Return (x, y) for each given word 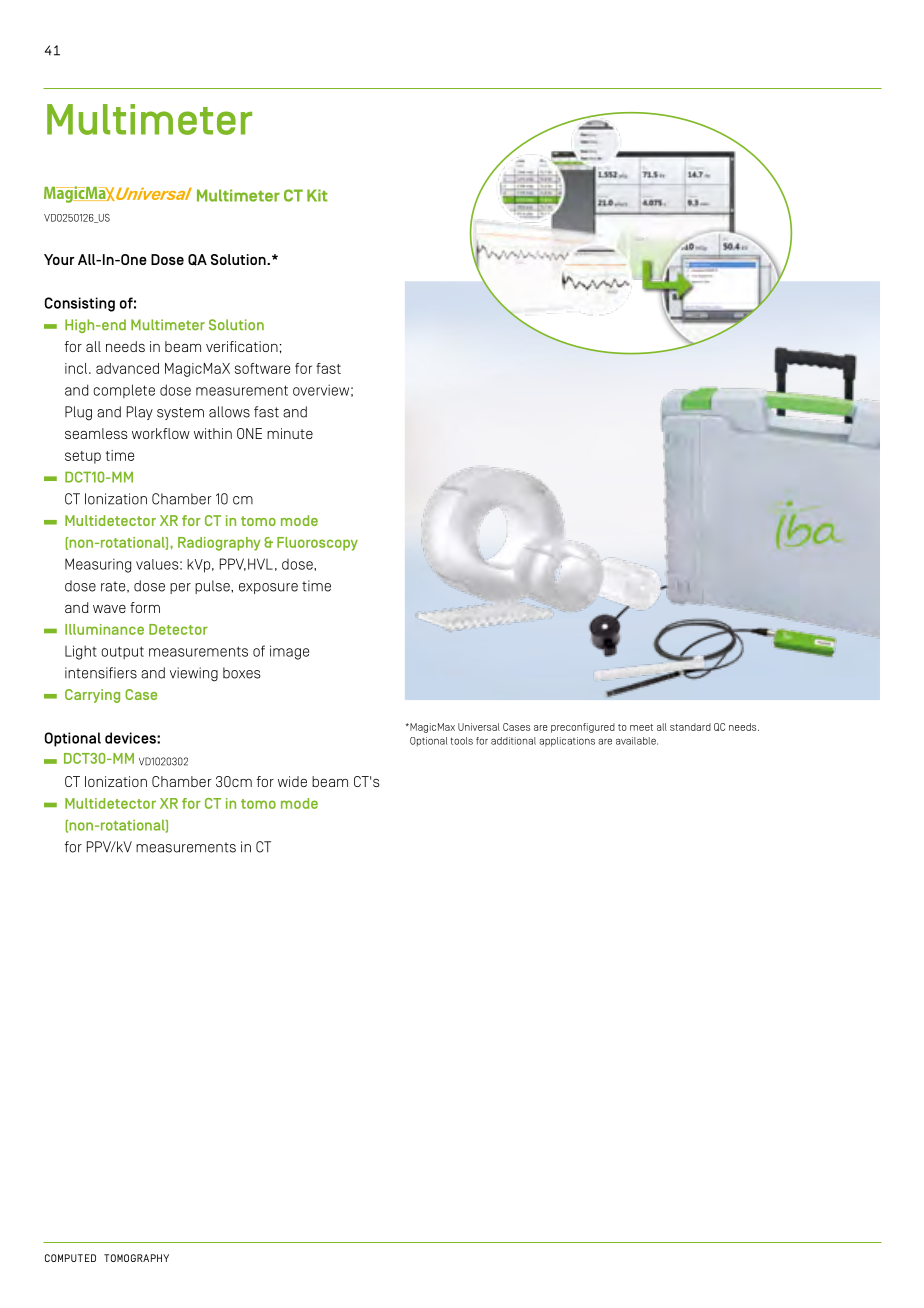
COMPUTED (70, 1258)
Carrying (92, 696)
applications (567, 742)
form (145, 607)
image (289, 652)
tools (462, 741)
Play (140, 413)
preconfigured (583, 728)
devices (131, 738)
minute (290, 433)
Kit (317, 195)
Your (59, 259)
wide (292, 781)
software (262, 368)
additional (513, 741)
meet (641, 727)
